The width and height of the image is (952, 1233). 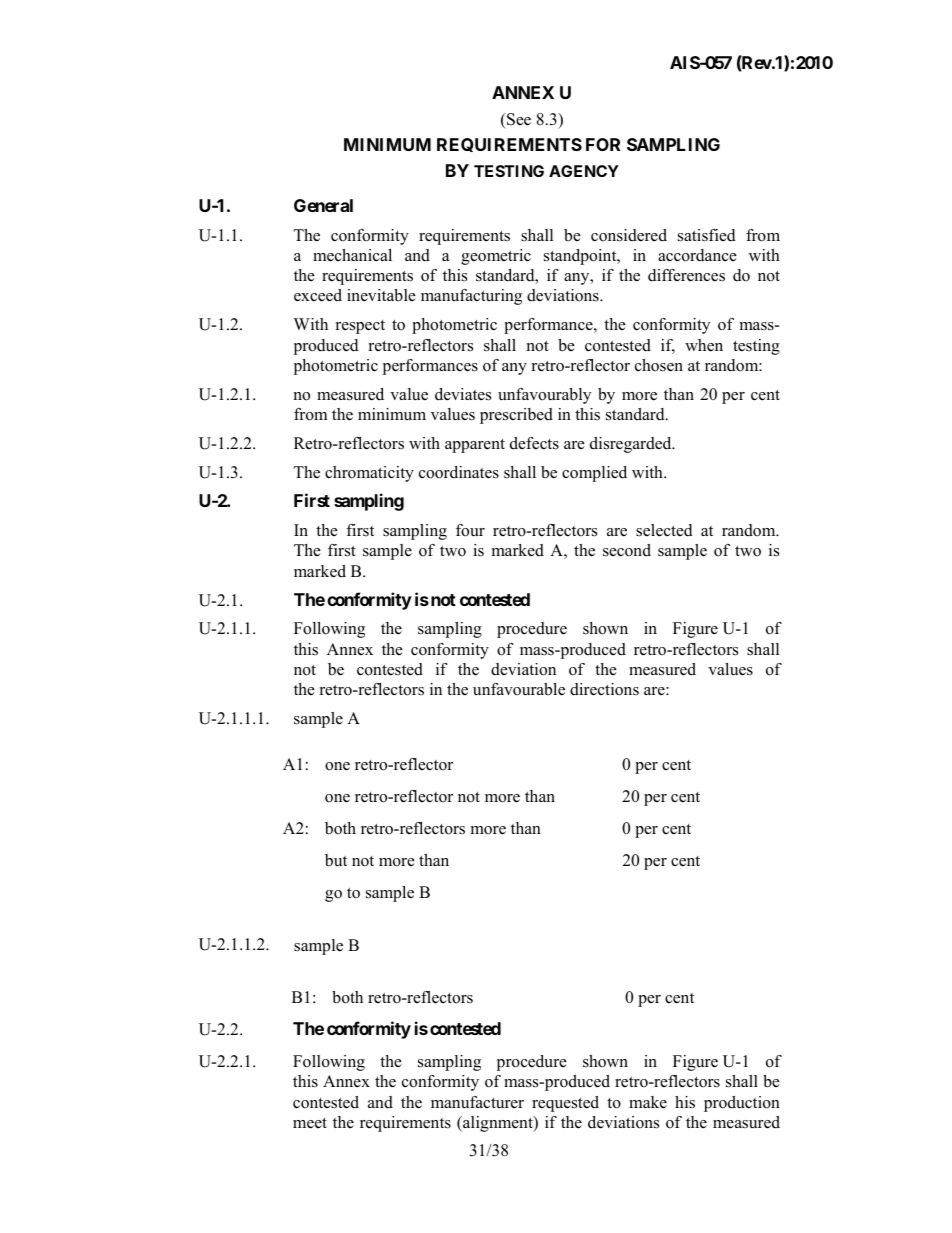 What do you see at coordinates (648, 1102) in the image?
I see `make` at bounding box center [648, 1102].
